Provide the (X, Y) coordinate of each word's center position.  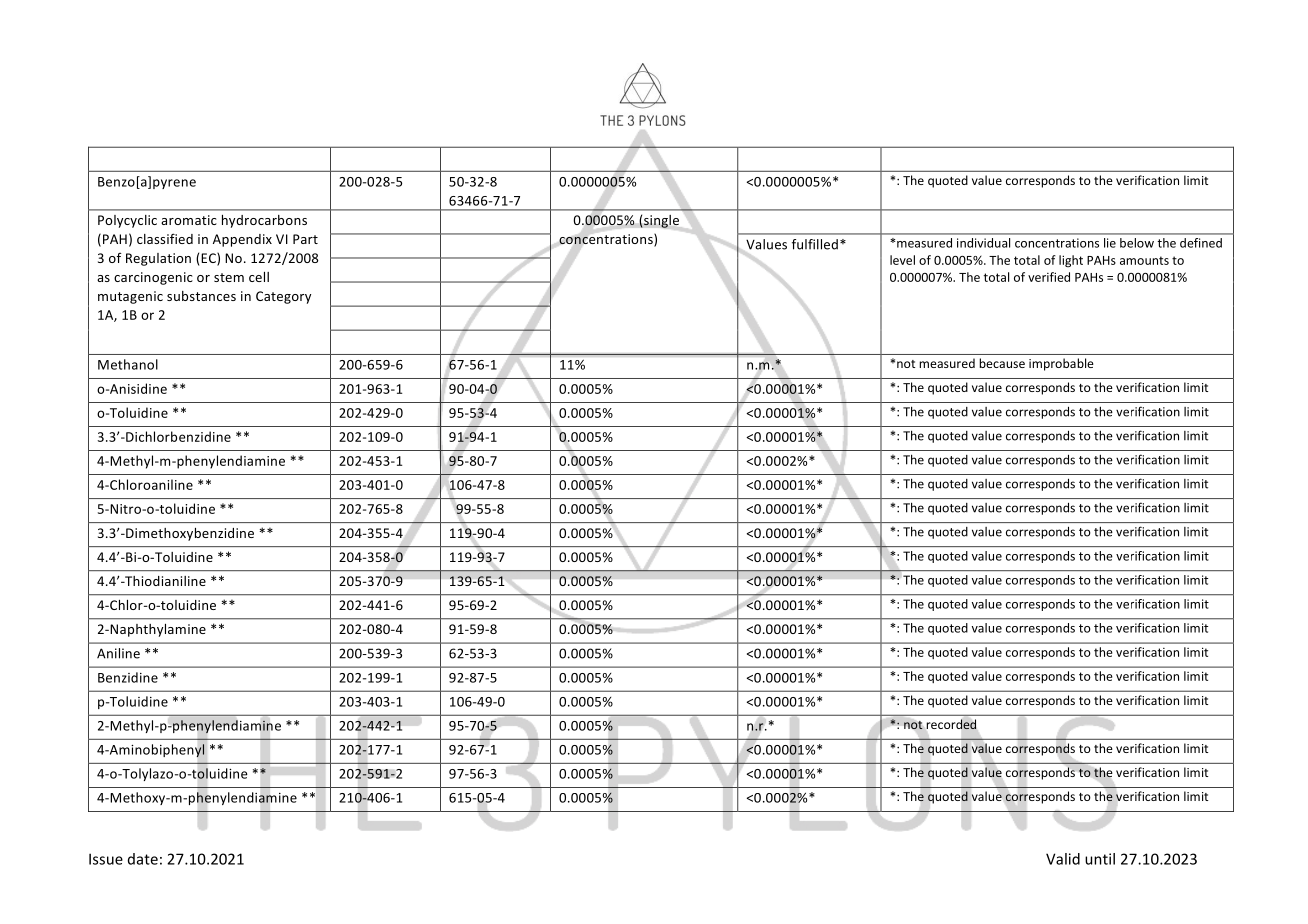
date (143, 859)
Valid (1063, 859)
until (1100, 859)
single (660, 221)
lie (1110, 243)
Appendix (242, 240)
